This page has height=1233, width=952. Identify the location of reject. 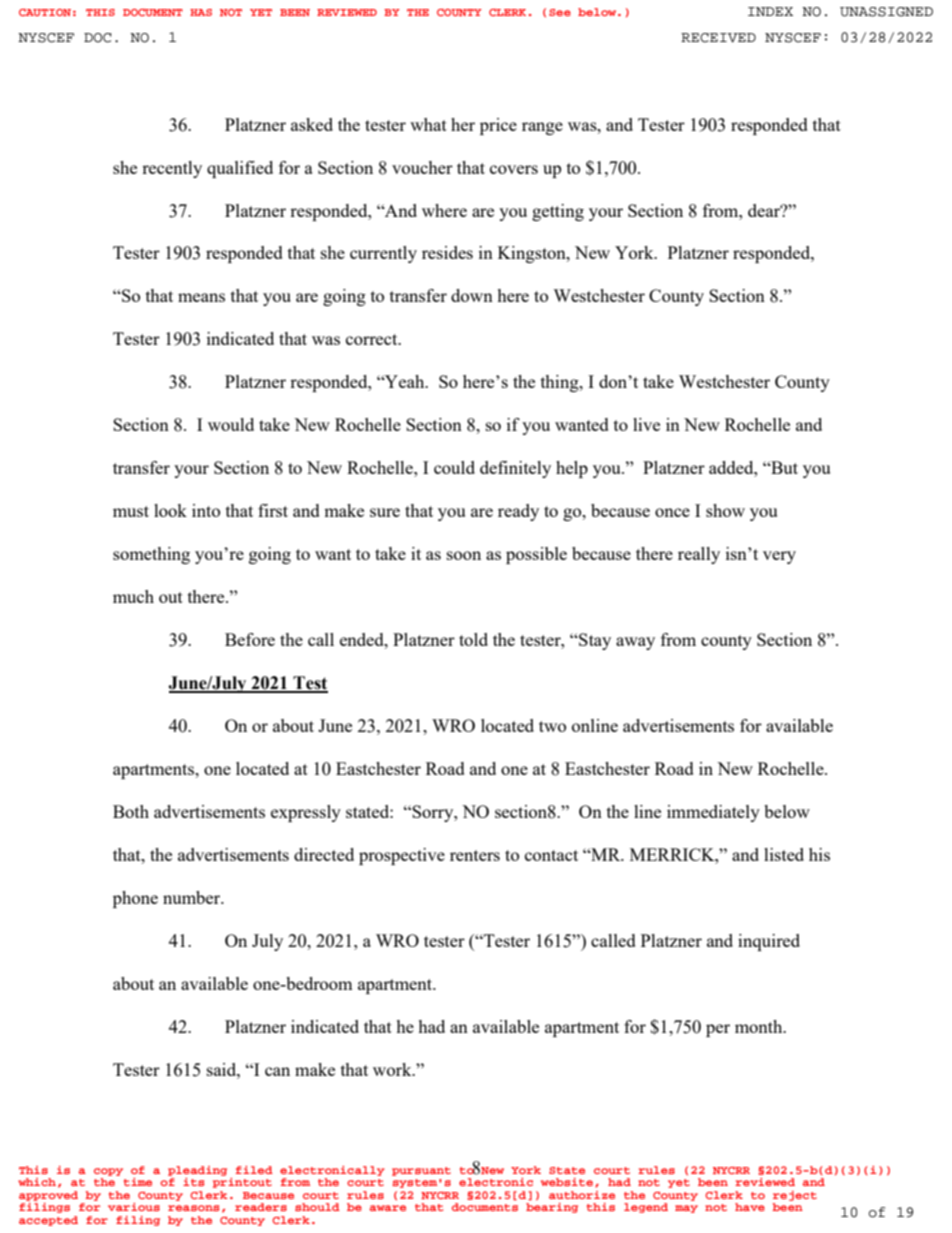
(795, 1196).
